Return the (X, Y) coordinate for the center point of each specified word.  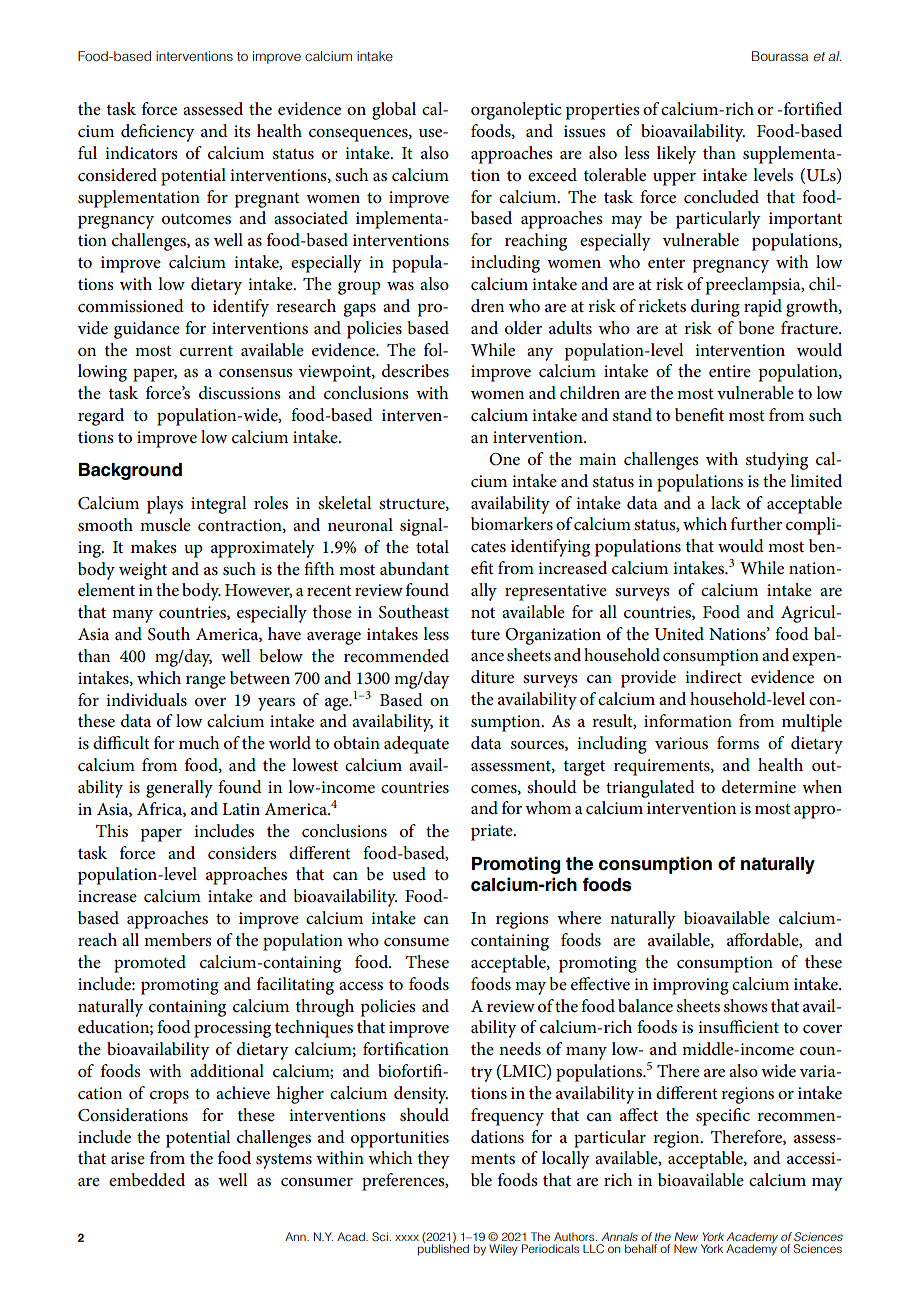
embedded (147, 1180)
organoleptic (516, 111)
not (483, 612)
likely (676, 155)
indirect (713, 677)
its (242, 131)
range (206, 682)
